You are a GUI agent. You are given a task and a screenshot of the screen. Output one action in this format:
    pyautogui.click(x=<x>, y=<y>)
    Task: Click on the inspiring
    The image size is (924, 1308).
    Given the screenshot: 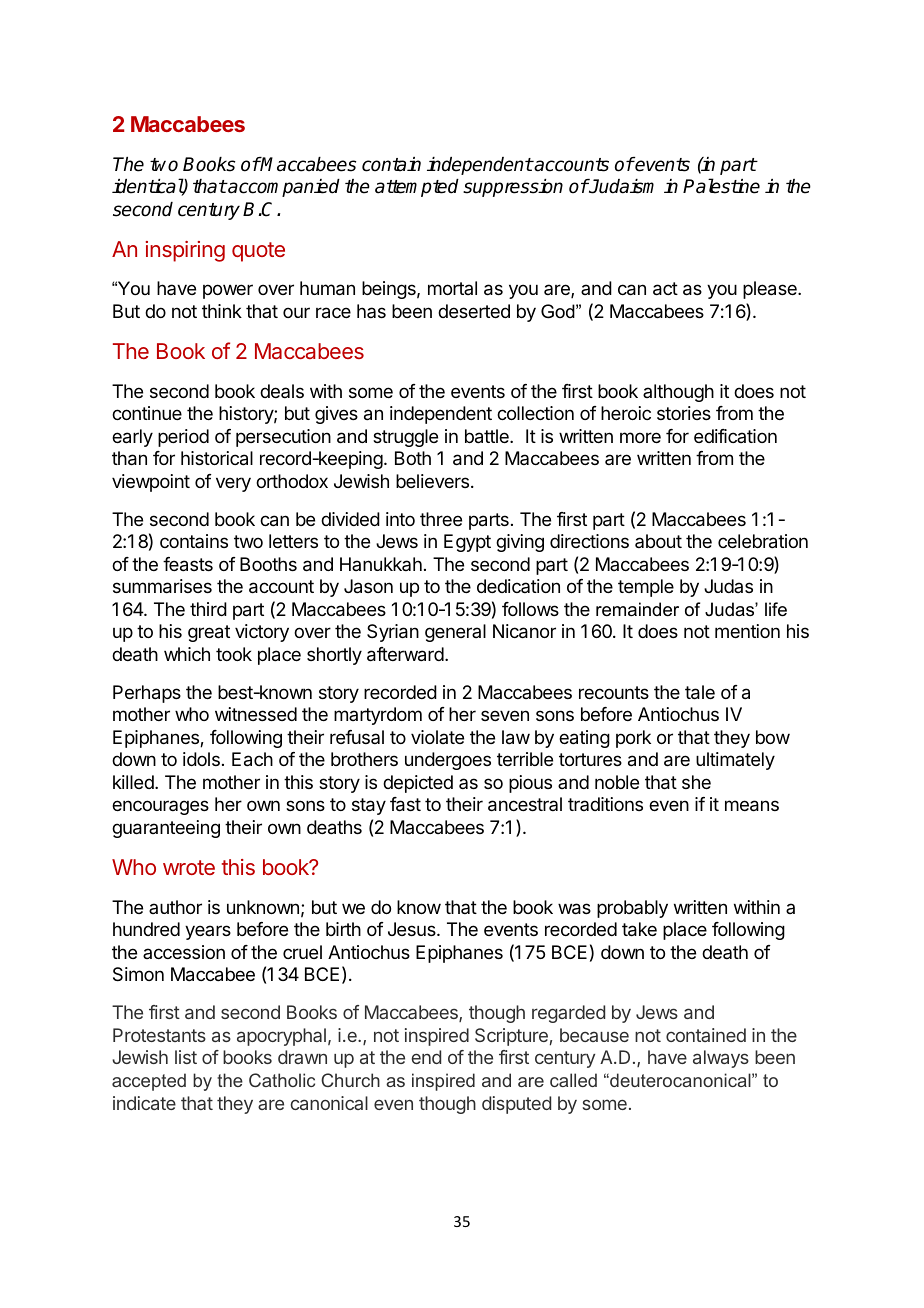 What is the action you would take?
    pyautogui.click(x=185, y=251)
